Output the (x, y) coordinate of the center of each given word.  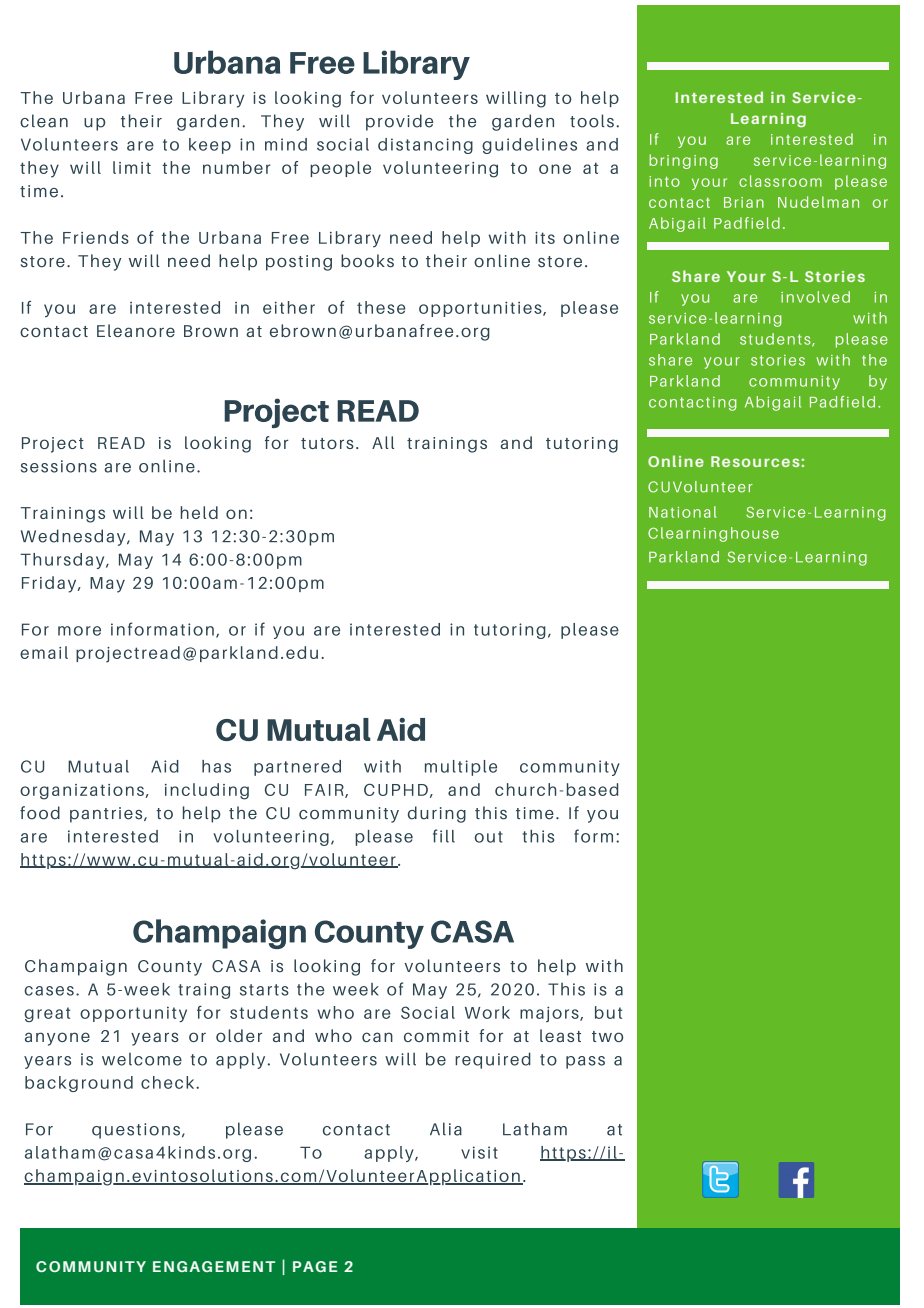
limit (132, 167)
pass (585, 1062)
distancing (425, 146)
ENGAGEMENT (214, 1266)
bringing (683, 161)
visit (479, 1152)
